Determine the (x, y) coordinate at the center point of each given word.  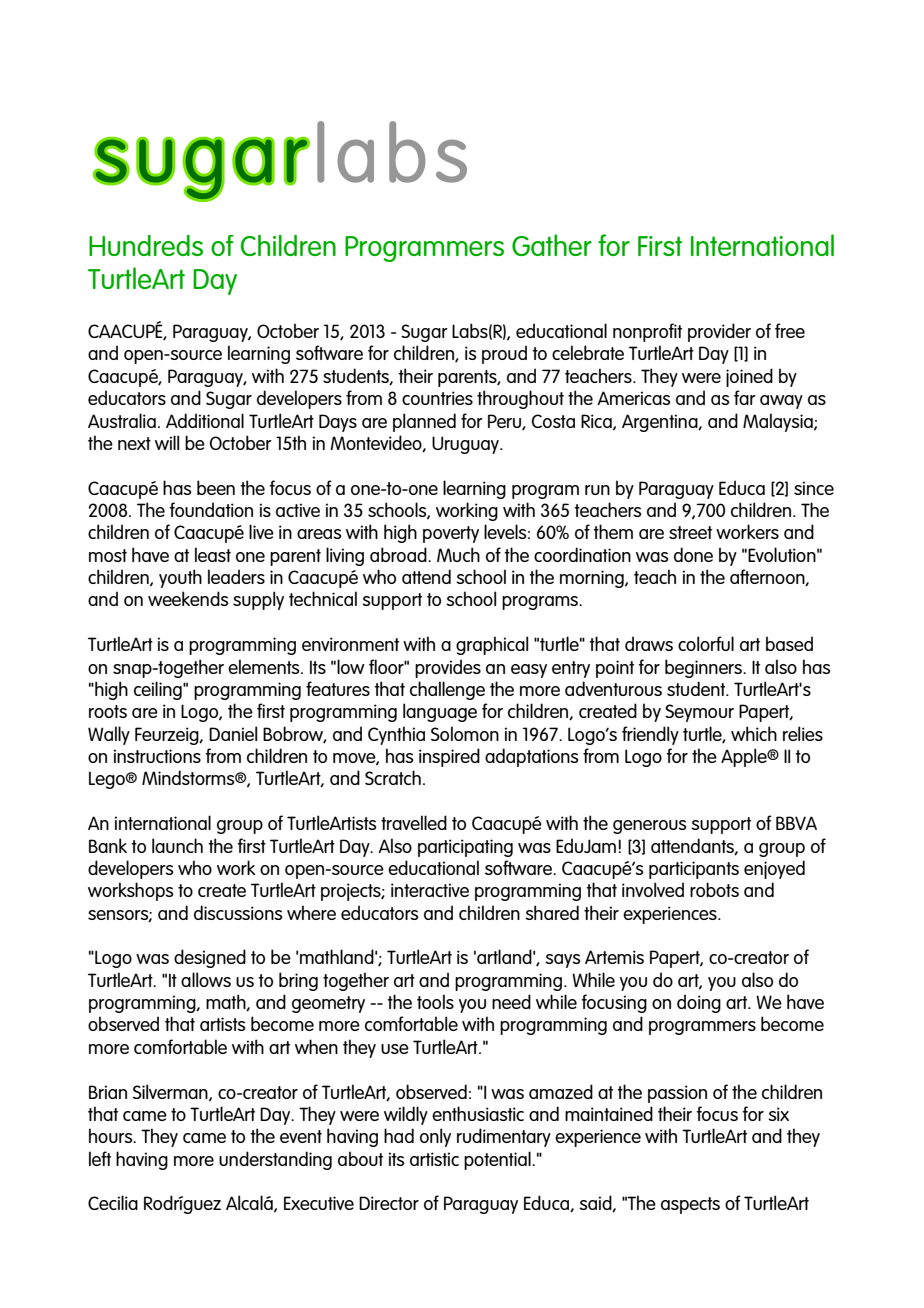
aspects (690, 1205)
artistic (434, 1159)
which (754, 733)
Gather (552, 245)
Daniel (233, 733)
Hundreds (146, 245)
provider (719, 332)
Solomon (465, 733)
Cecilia (113, 1202)
